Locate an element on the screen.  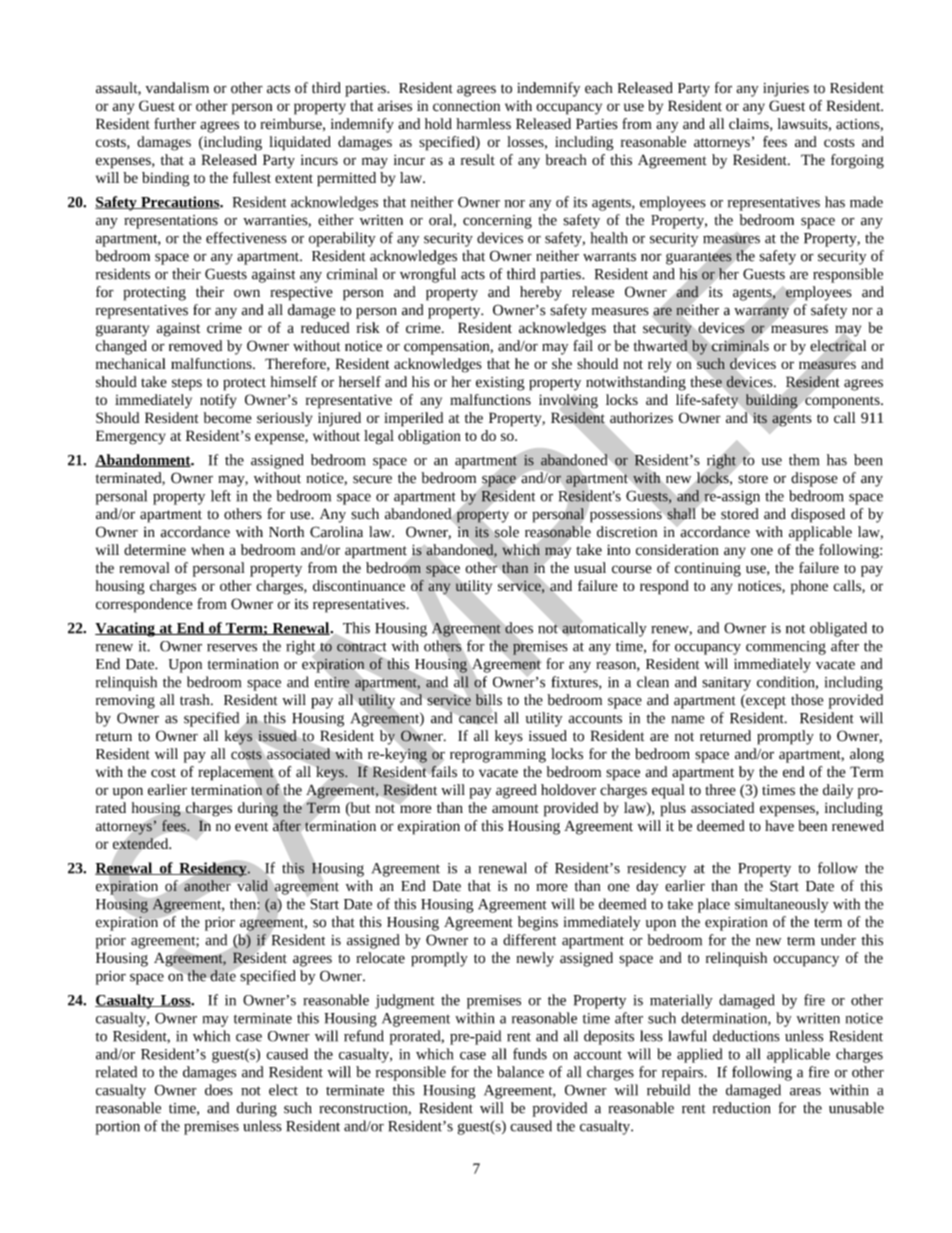
injuries is located at coordinates (786, 90).
